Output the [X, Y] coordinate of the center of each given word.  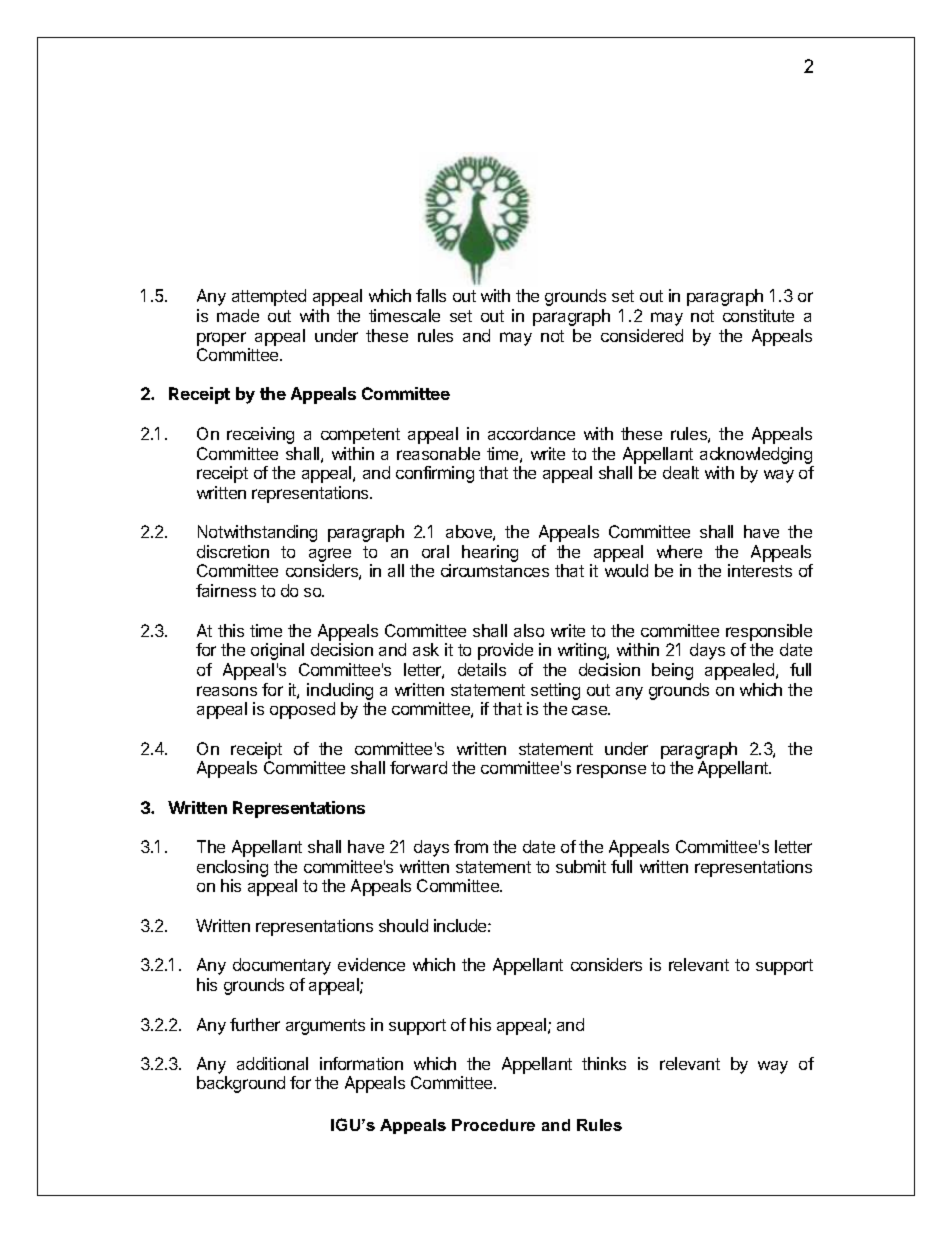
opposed [302, 710]
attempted [269, 297]
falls [431, 295]
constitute [758, 315]
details [482, 669]
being [672, 671]
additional [272, 1063]
